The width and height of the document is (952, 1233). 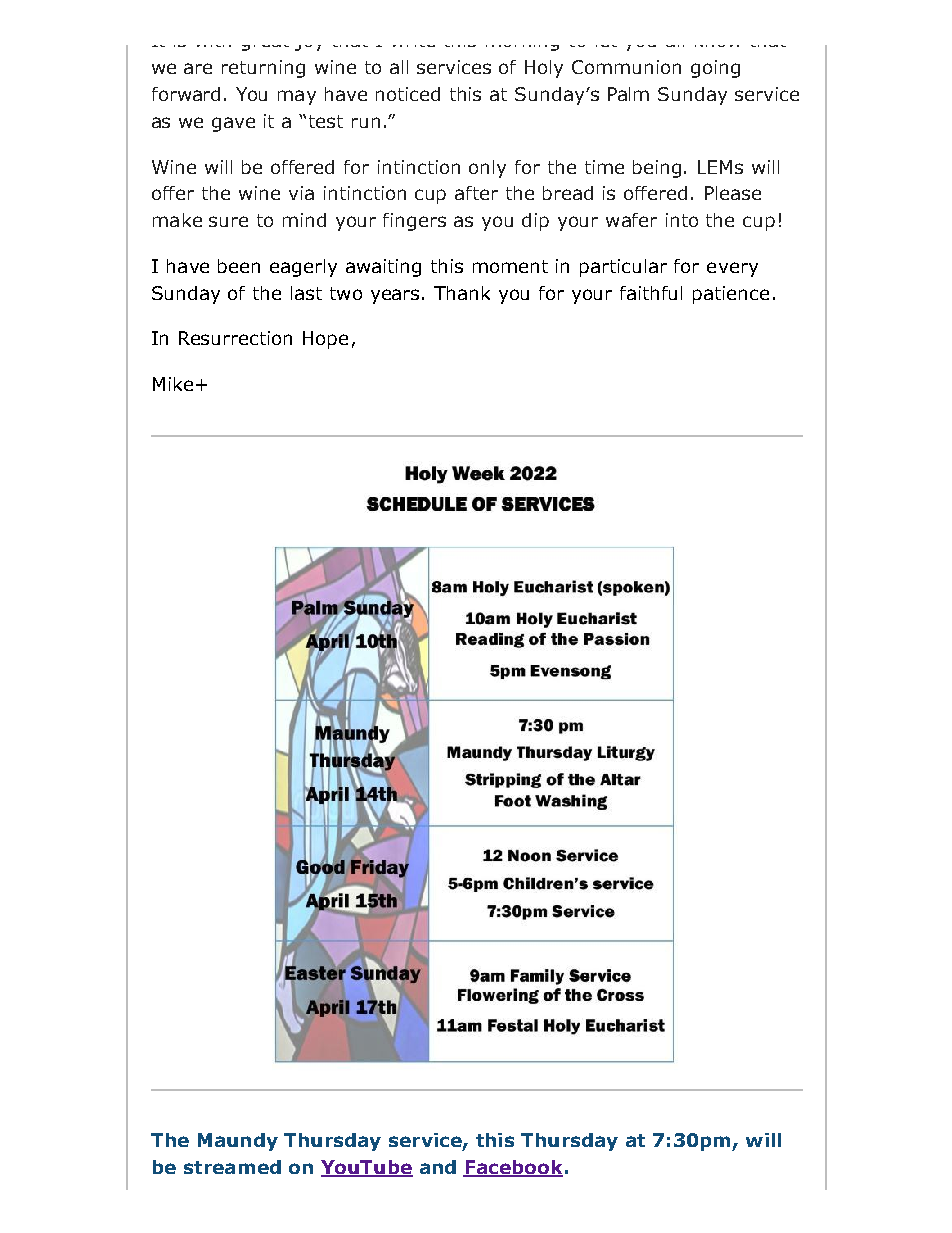 What do you see at coordinates (233, 124) in the document?
I see `gave` at bounding box center [233, 124].
